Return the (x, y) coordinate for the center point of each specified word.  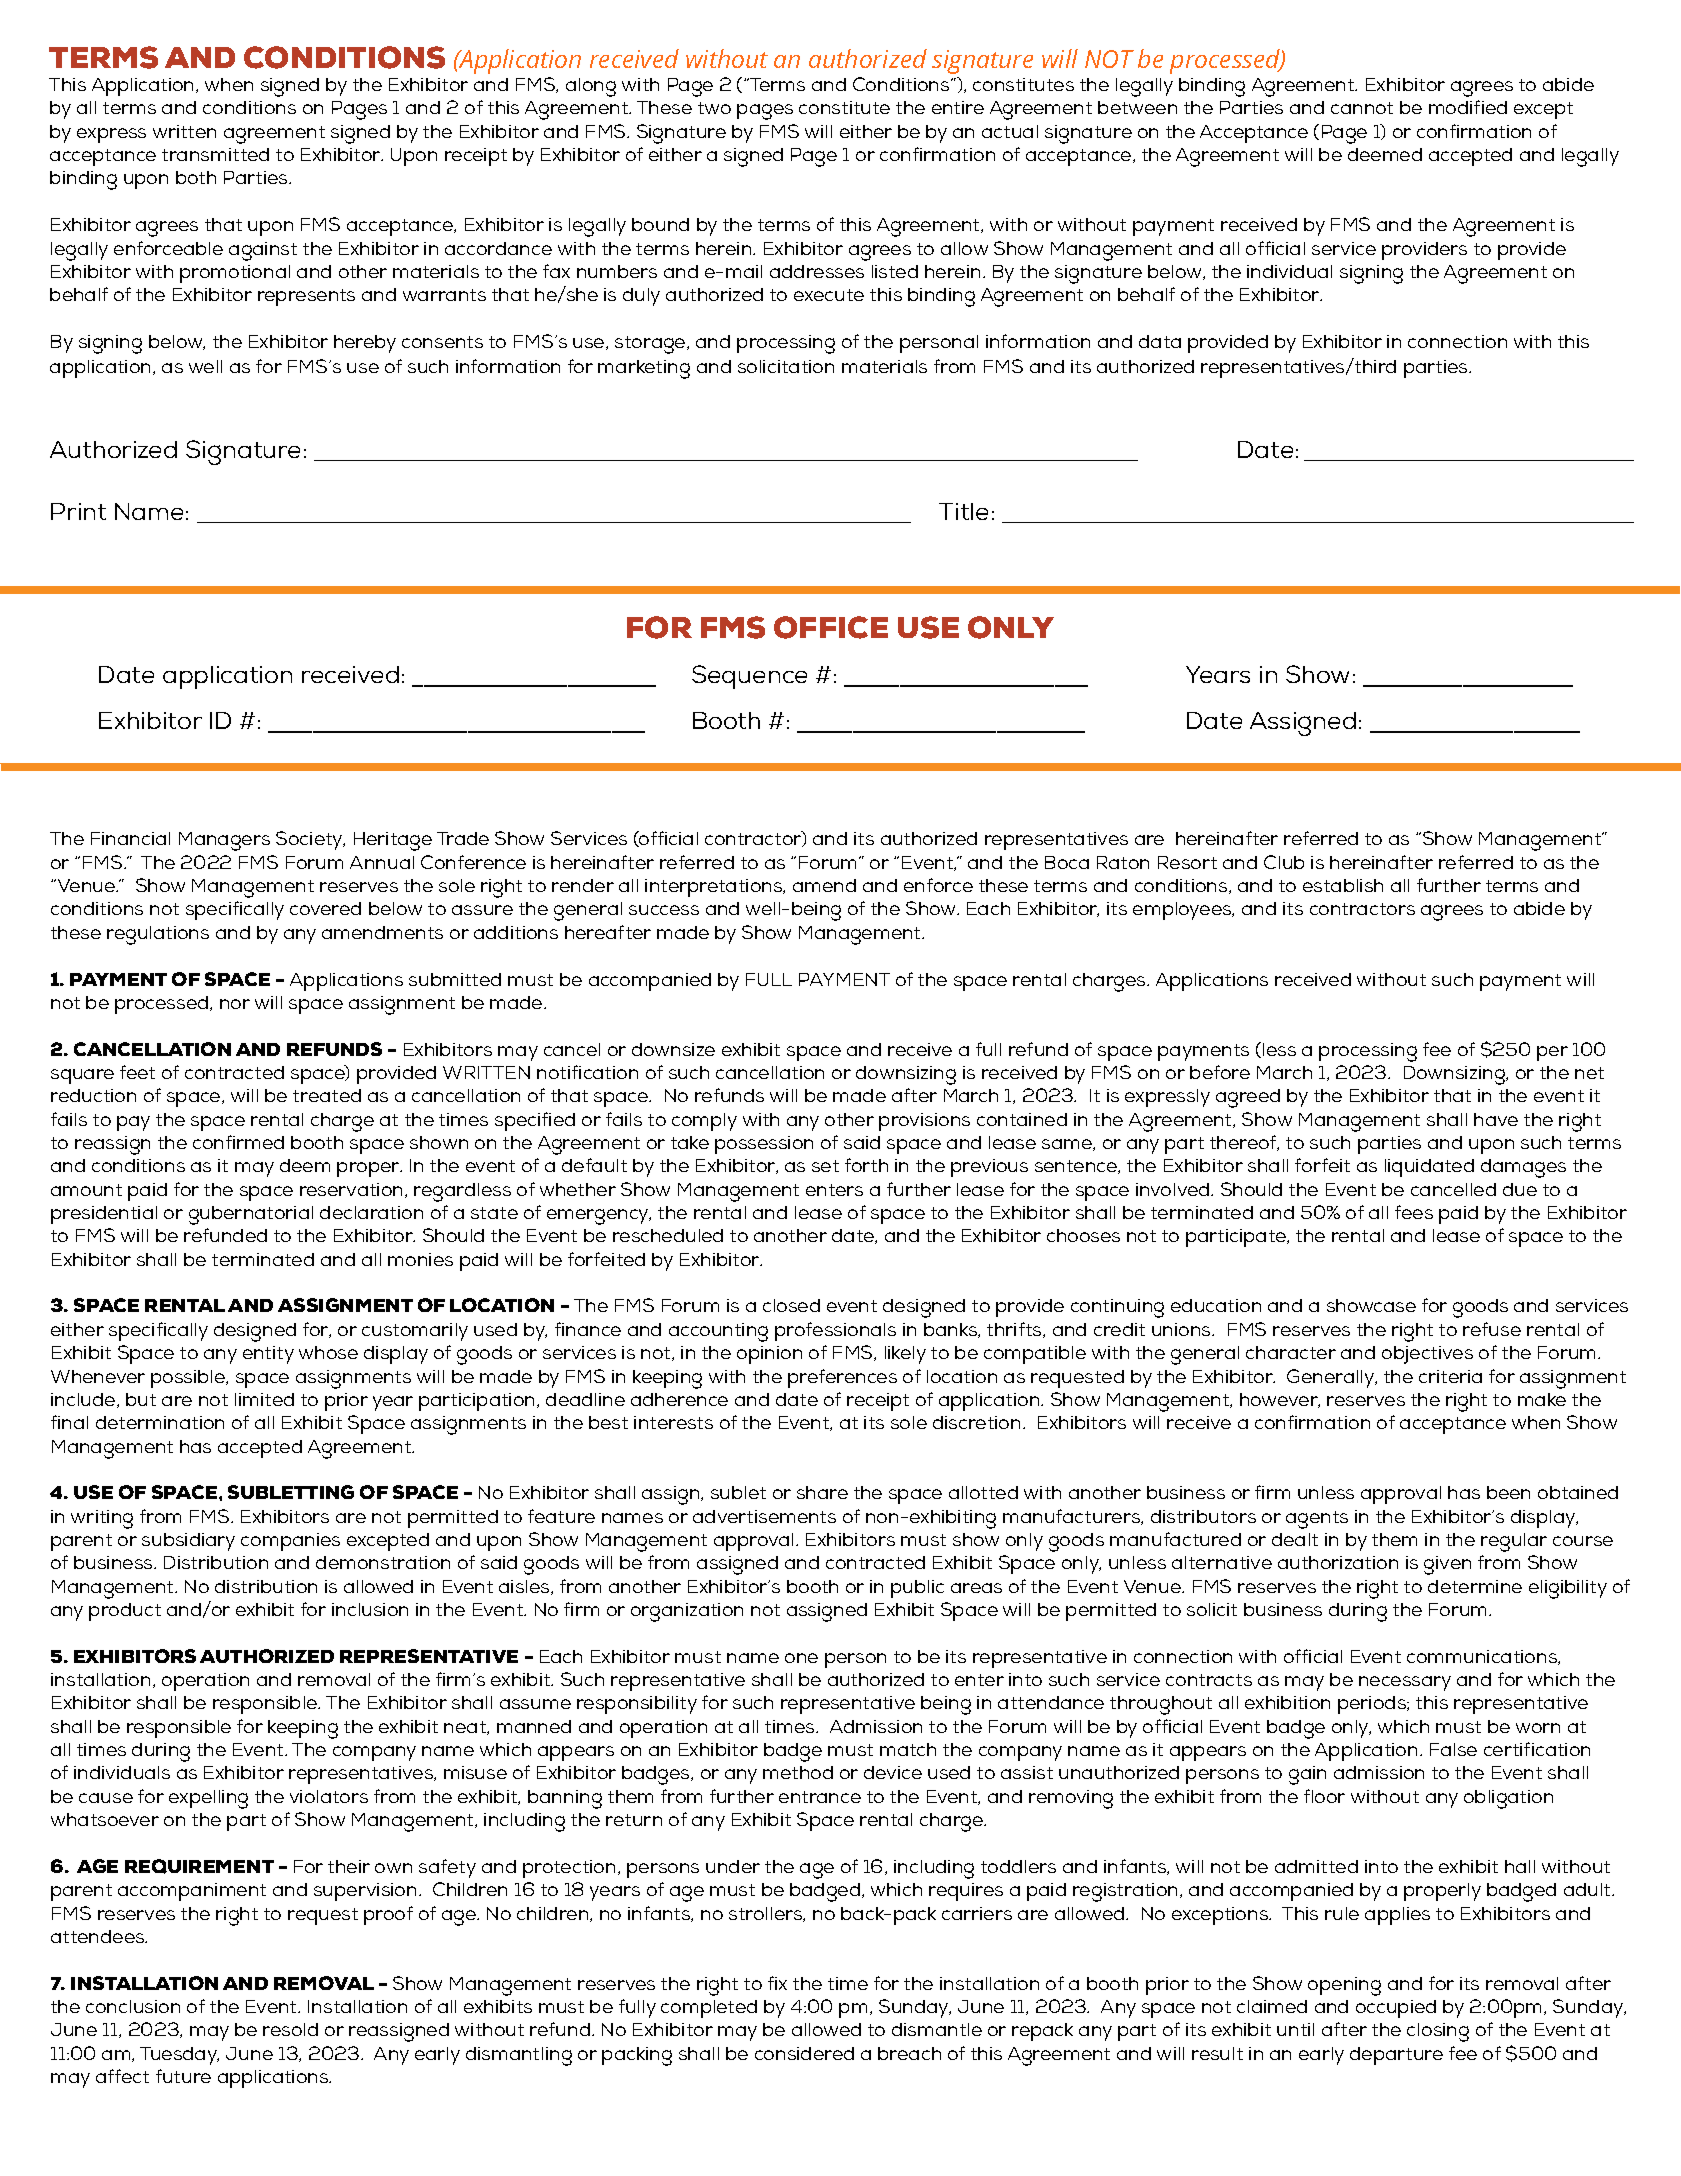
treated (327, 1095)
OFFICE (831, 627)
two (714, 108)
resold (290, 2029)
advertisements (764, 1516)
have (1496, 1119)
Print (78, 511)
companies (290, 1542)
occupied (1396, 2009)
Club (1284, 862)
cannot (1362, 108)
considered (804, 2053)
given (1447, 1565)
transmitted (215, 154)
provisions (924, 1122)
